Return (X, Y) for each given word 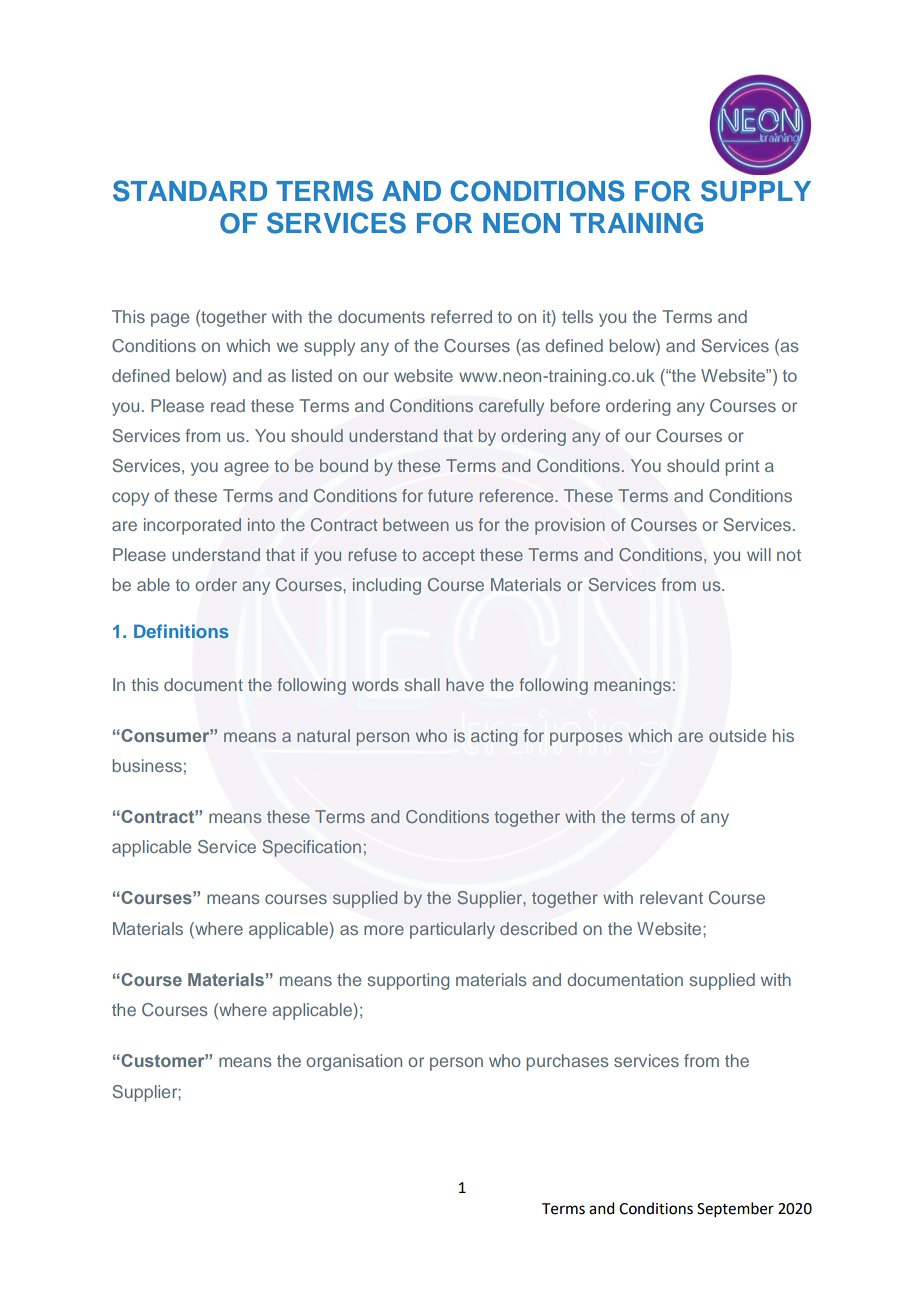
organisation (354, 1062)
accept (449, 557)
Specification (312, 848)
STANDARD (190, 191)
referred (461, 316)
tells (577, 316)
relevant (671, 897)
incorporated (192, 526)
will (759, 554)
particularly (452, 930)
